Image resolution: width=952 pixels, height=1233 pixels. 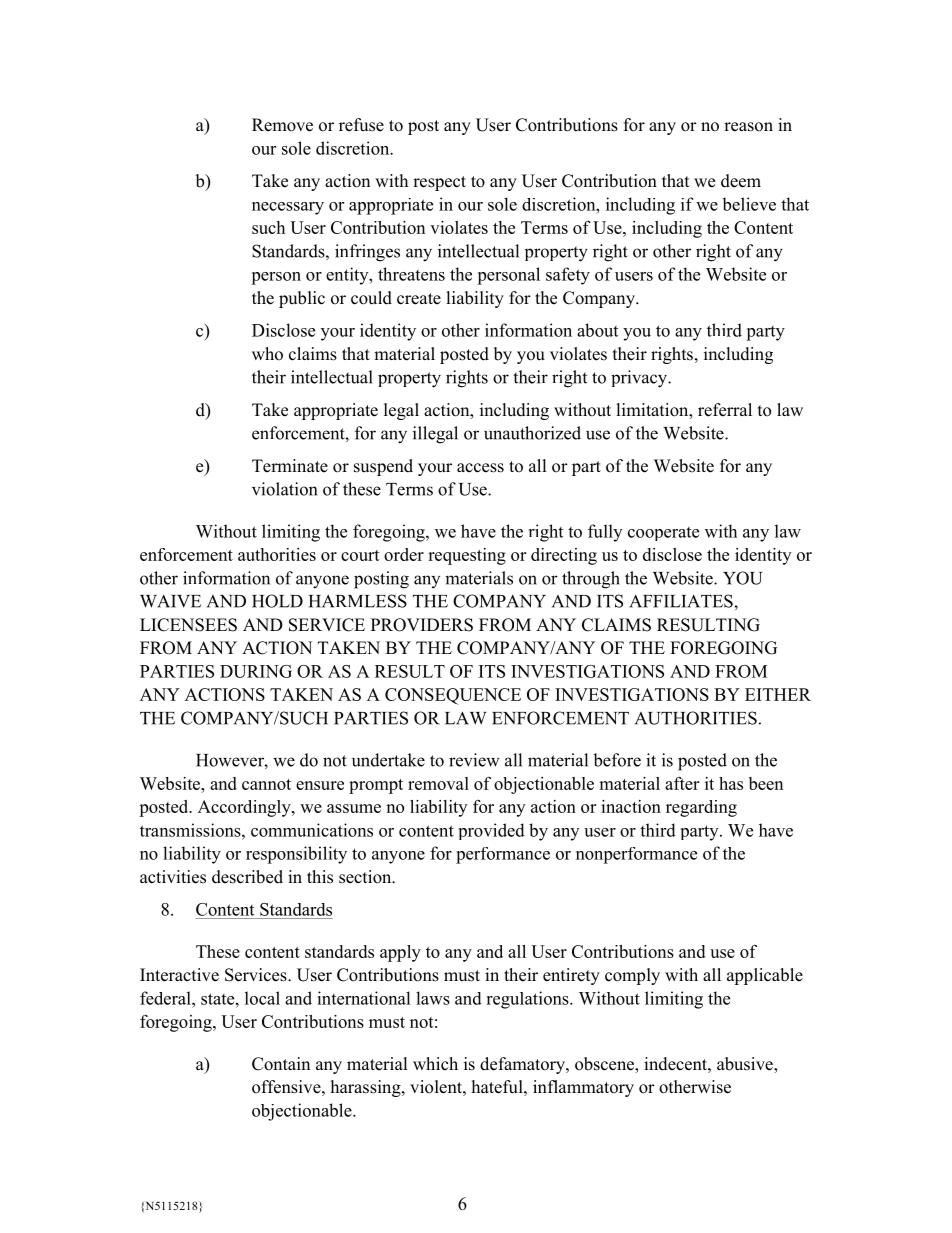 What do you see at coordinates (741, 181) in the page?
I see `deem` at bounding box center [741, 181].
